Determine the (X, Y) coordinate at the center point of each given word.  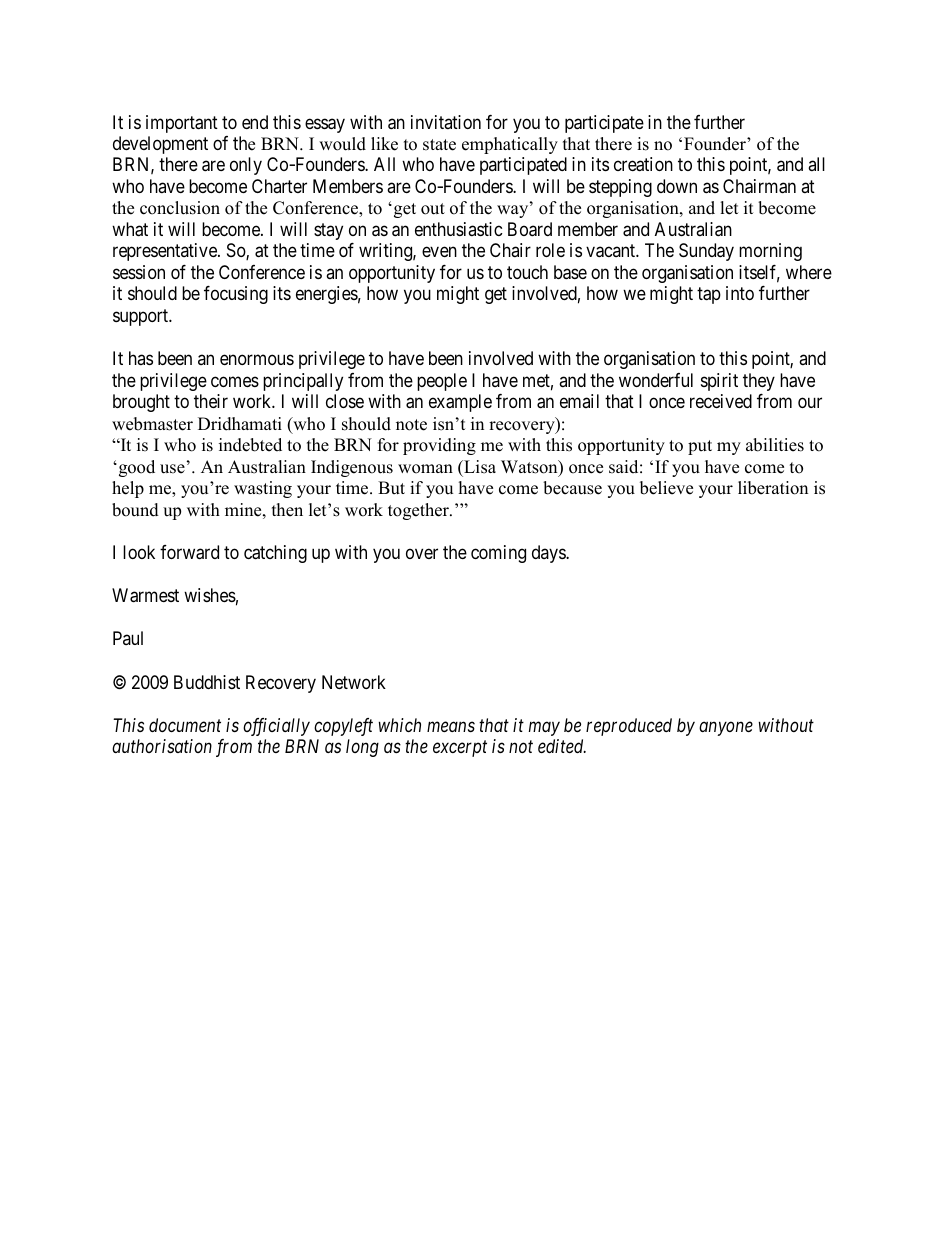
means (451, 727)
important (182, 124)
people (442, 382)
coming (498, 554)
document (185, 725)
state (439, 145)
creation (643, 164)
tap (709, 296)
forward (189, 552)
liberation (773, 488)
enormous (257, 360)
